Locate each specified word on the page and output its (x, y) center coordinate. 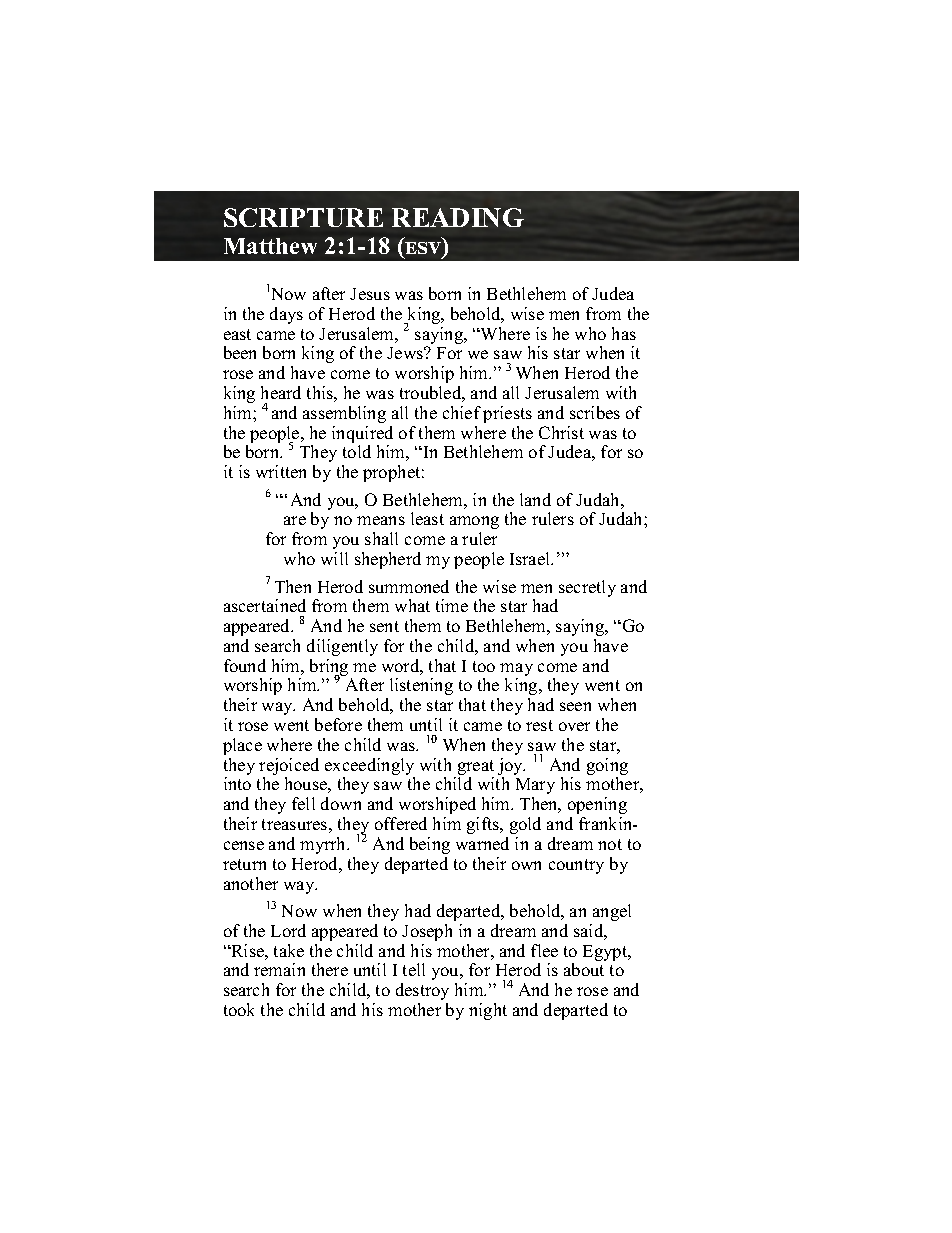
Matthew (270, 246)
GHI (424, 249)
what (412, 605)
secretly (587, 588)
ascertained (265, 605)
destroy (422, 991)
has (624, 333)
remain (279, 969)
